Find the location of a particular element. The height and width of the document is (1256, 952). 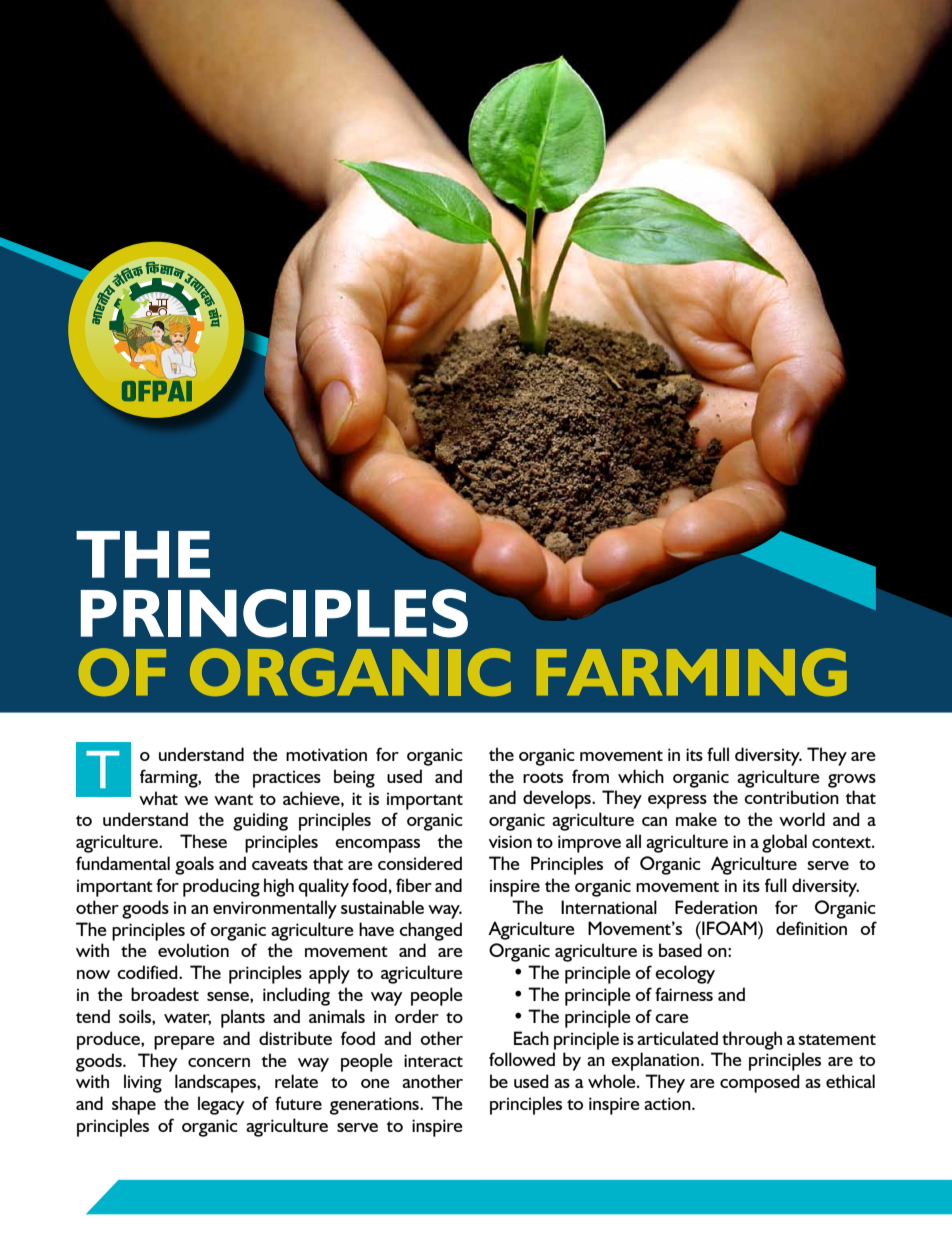

definition is located at coordinates (811, 928).
